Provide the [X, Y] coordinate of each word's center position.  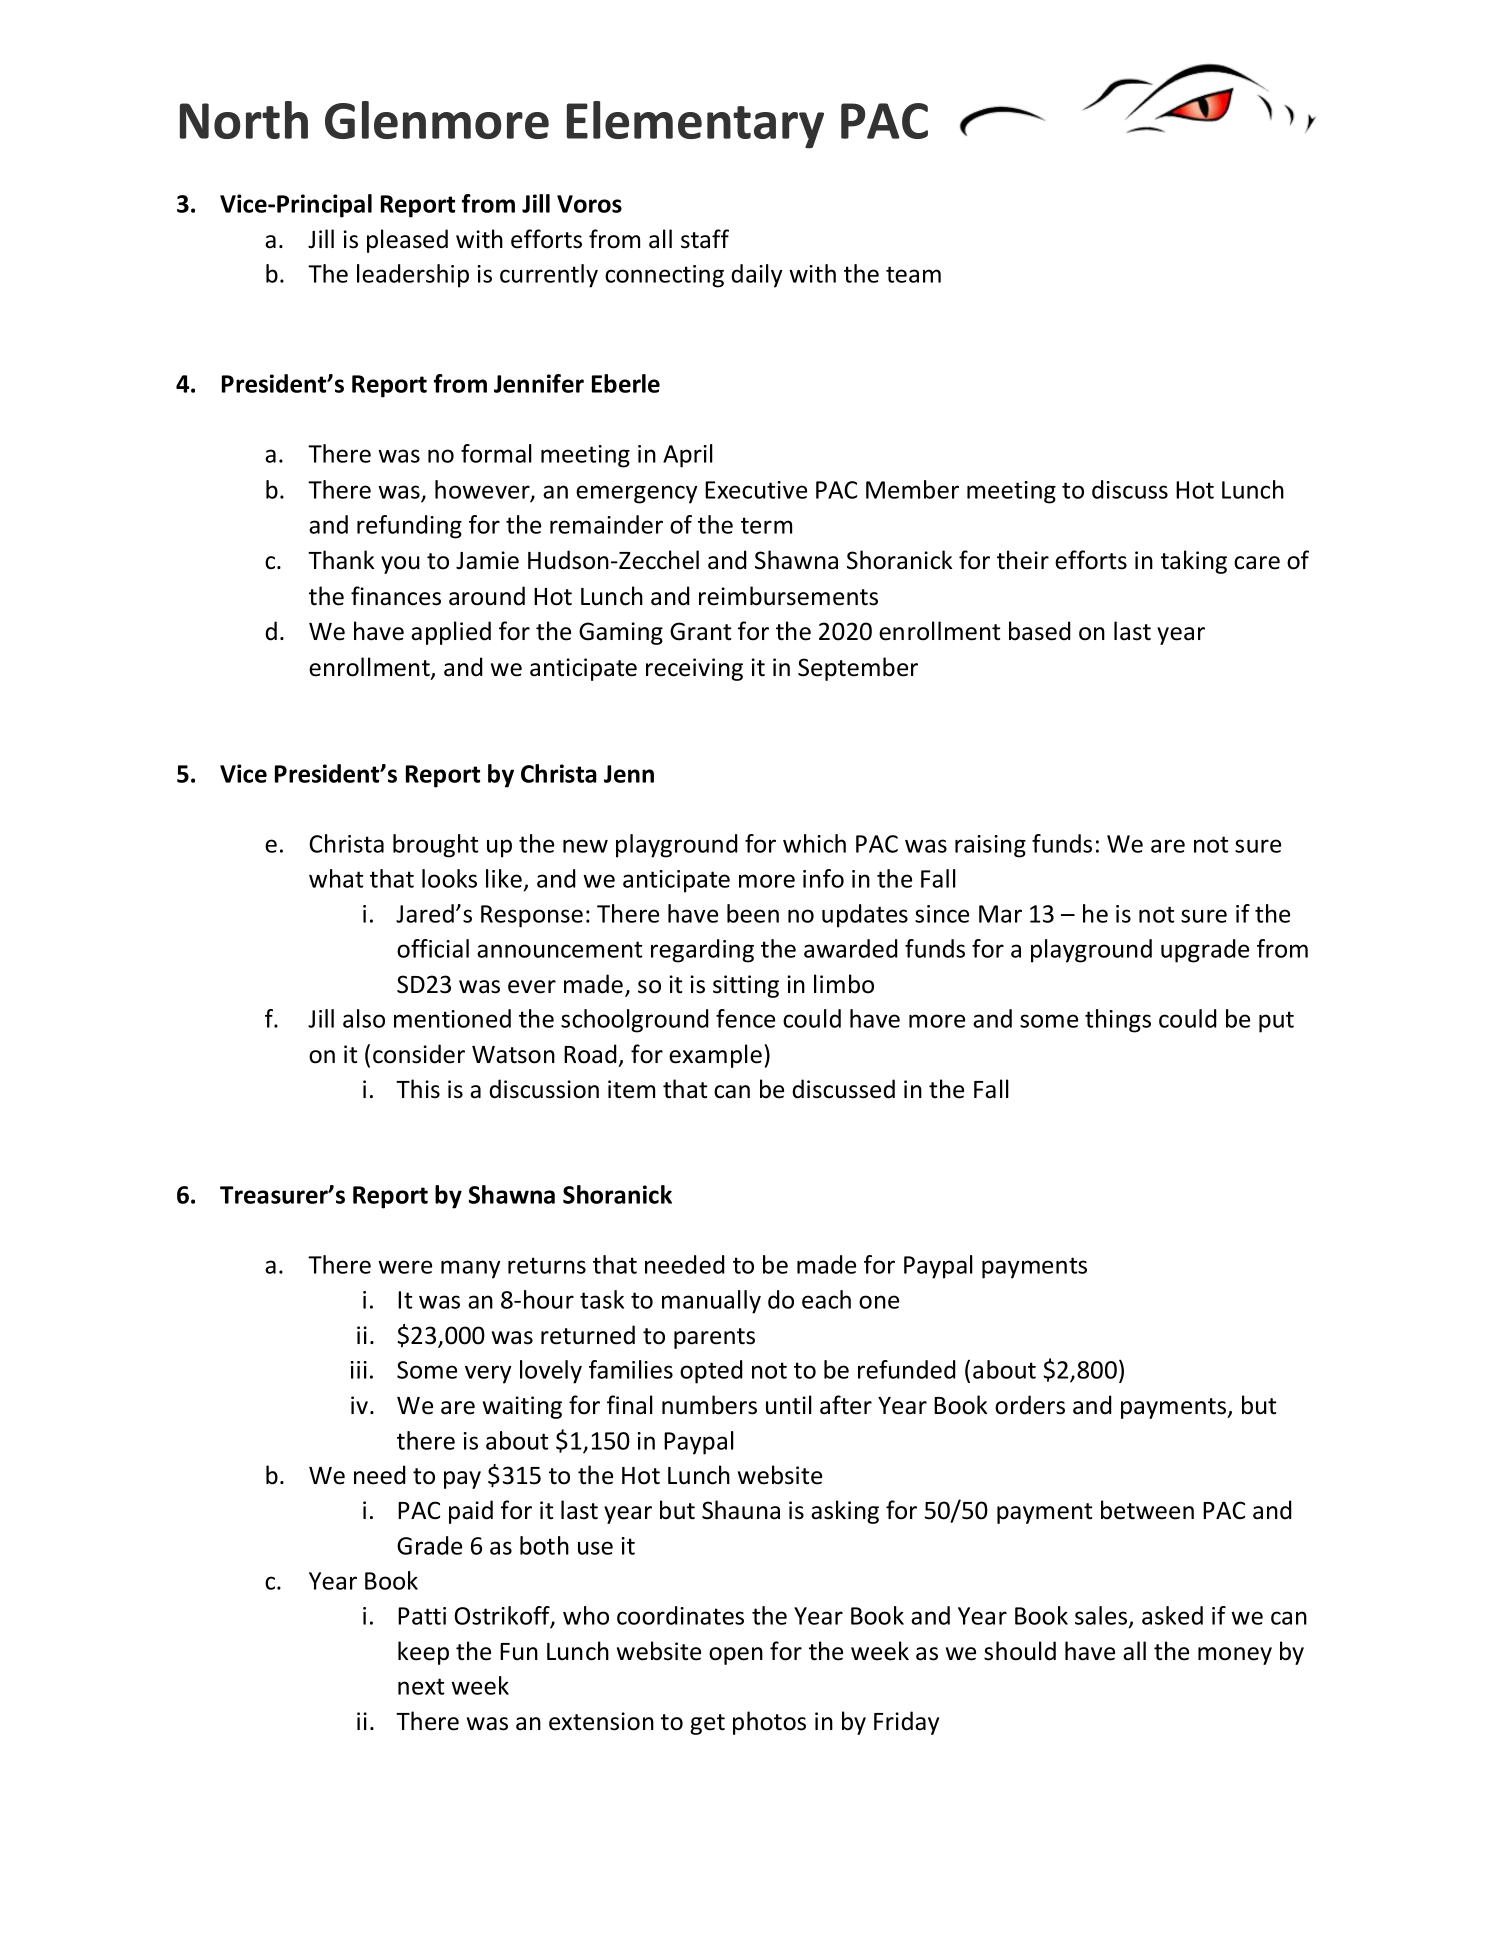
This [418, 1089]
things [1118, 1021]
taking [1194, 562]
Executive [756, 490]
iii [358, 1370]
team [913, 274]
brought [435, 846]
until [789, 1405]
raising [990, 846]
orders [1030, 1405]
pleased [407, 241]
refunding [409, 527]
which [814, 843]
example [715, 1056]
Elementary [695, 125]
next [421, 1686]
